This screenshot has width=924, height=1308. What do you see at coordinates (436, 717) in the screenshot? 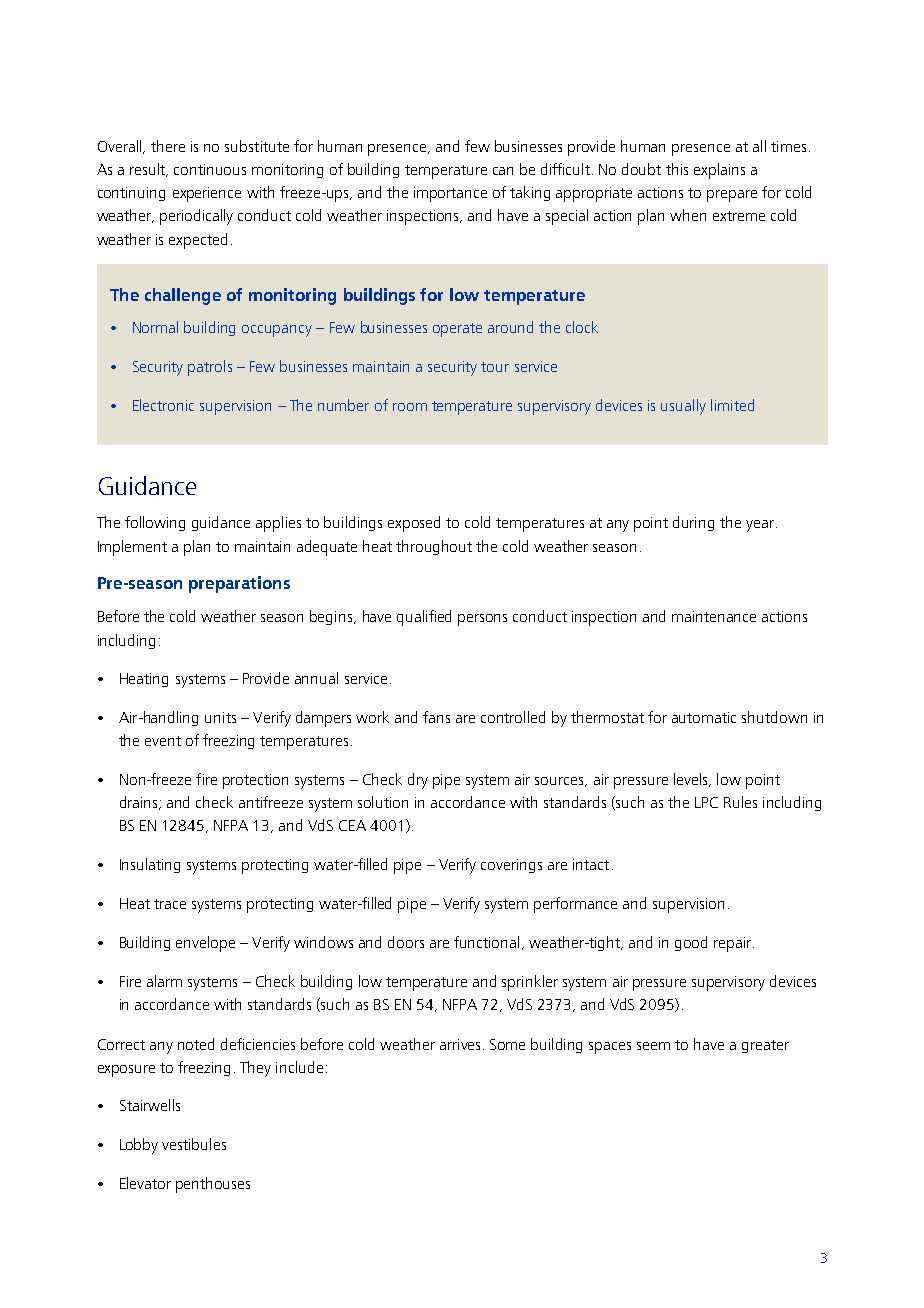
I see `fans` at bounding box center [436, 717].
